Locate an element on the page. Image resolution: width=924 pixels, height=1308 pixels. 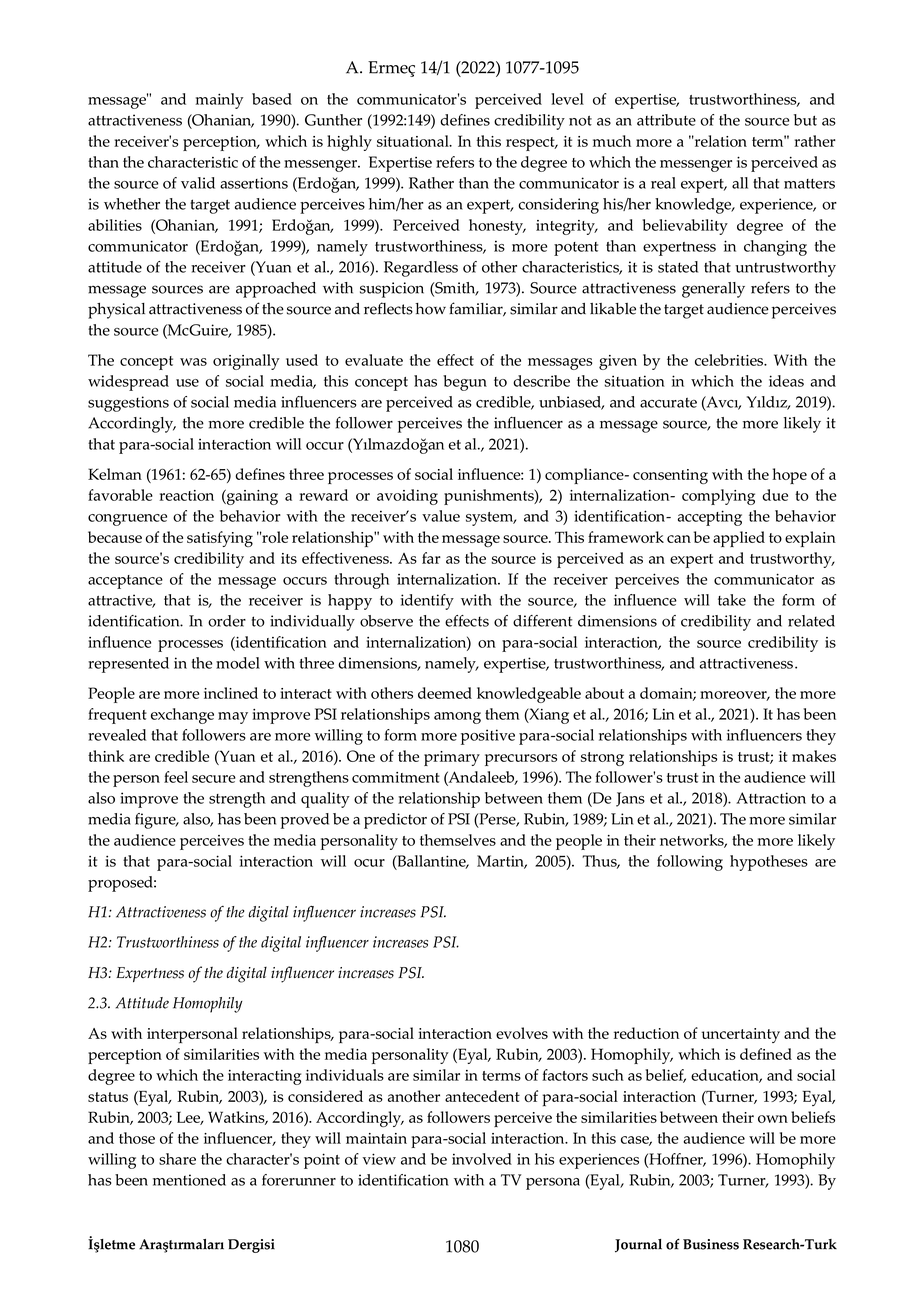
status is located at coordinates (108, 1097).
